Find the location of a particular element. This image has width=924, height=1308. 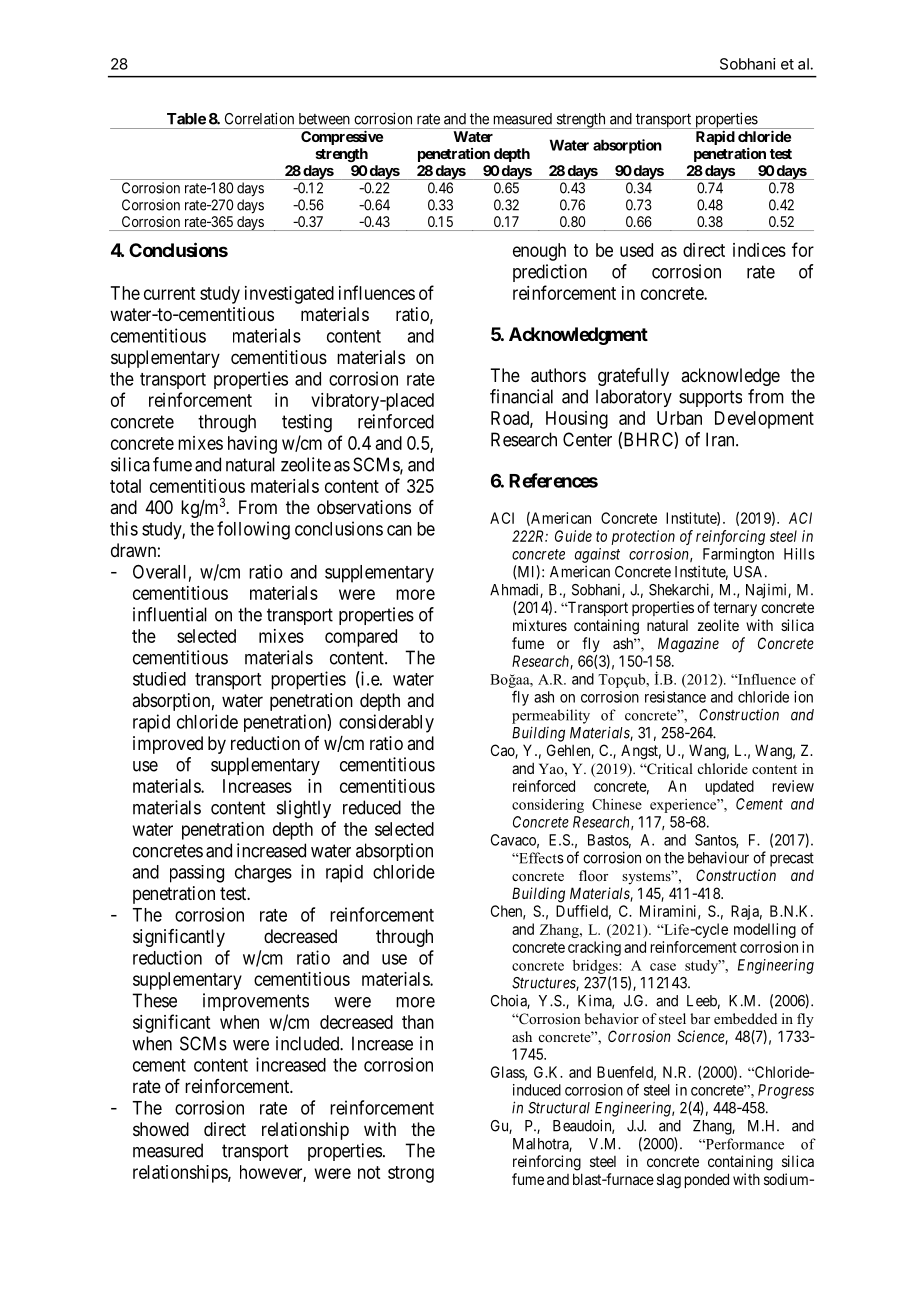

showed is located at coordinates (161, 1129).
